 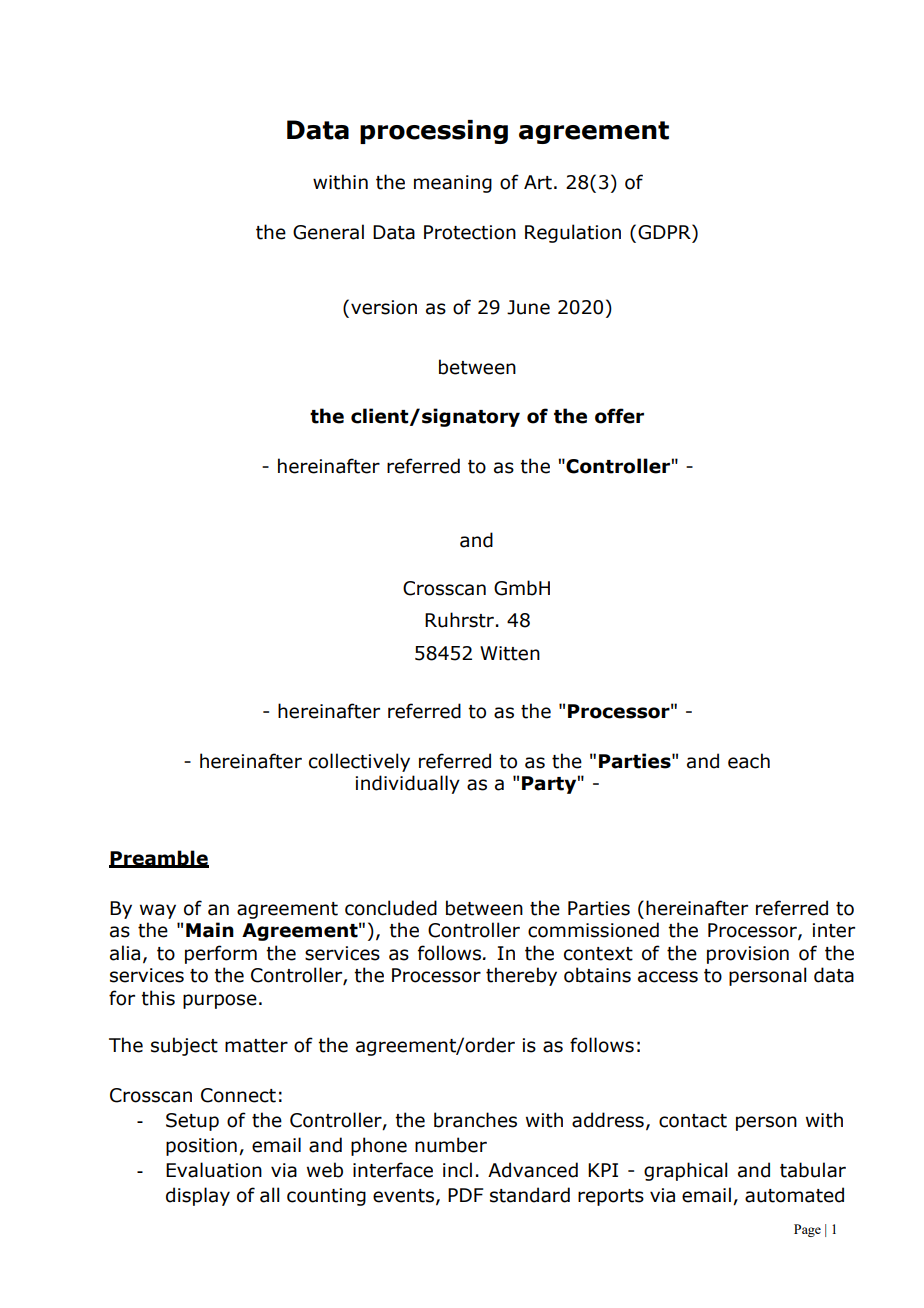 What do you see at coordinates (619, 416) in the document?
I see `offer` at bounding box center [619, 416].
